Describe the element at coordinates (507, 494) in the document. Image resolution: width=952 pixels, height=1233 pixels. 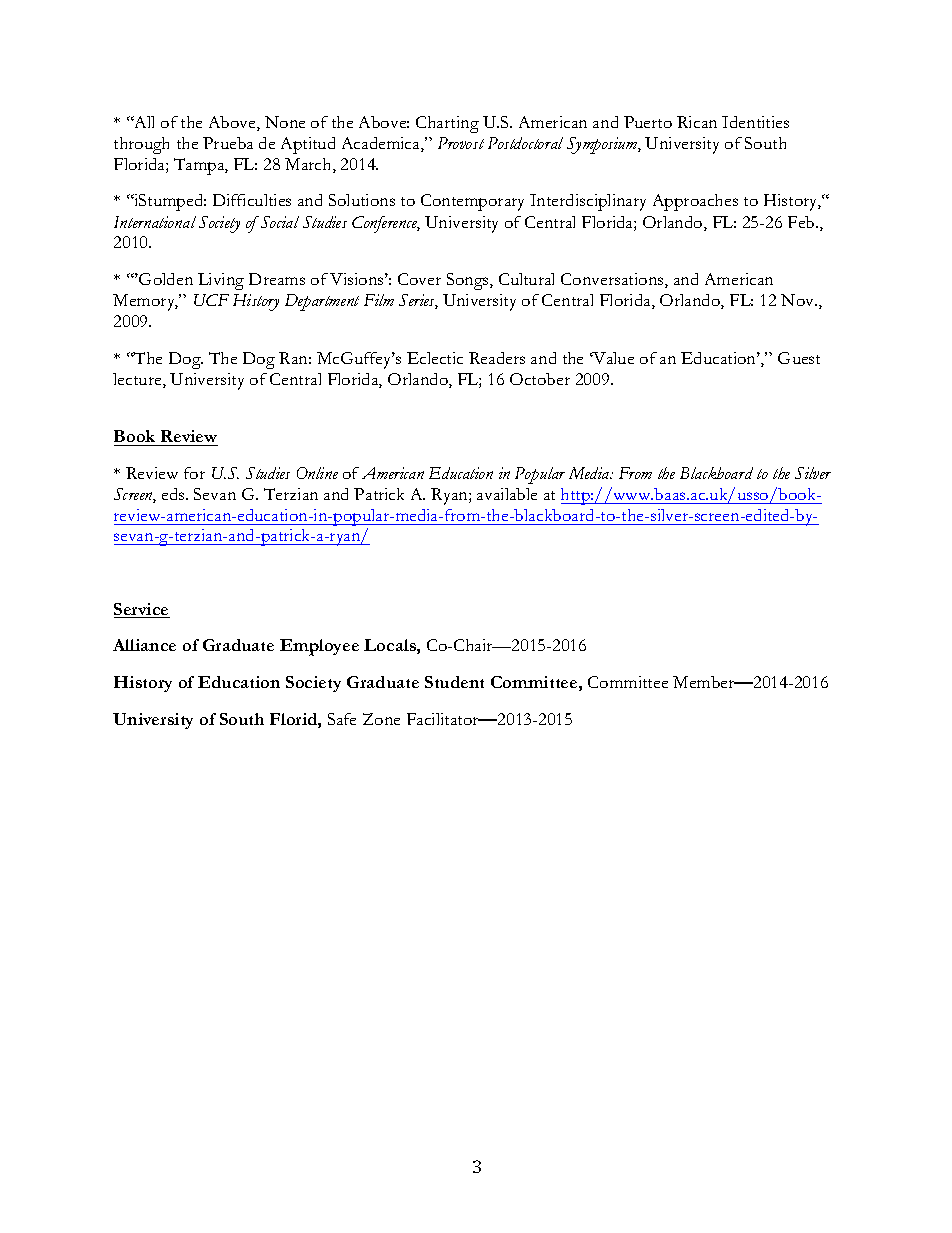
I see `available` at that location.
